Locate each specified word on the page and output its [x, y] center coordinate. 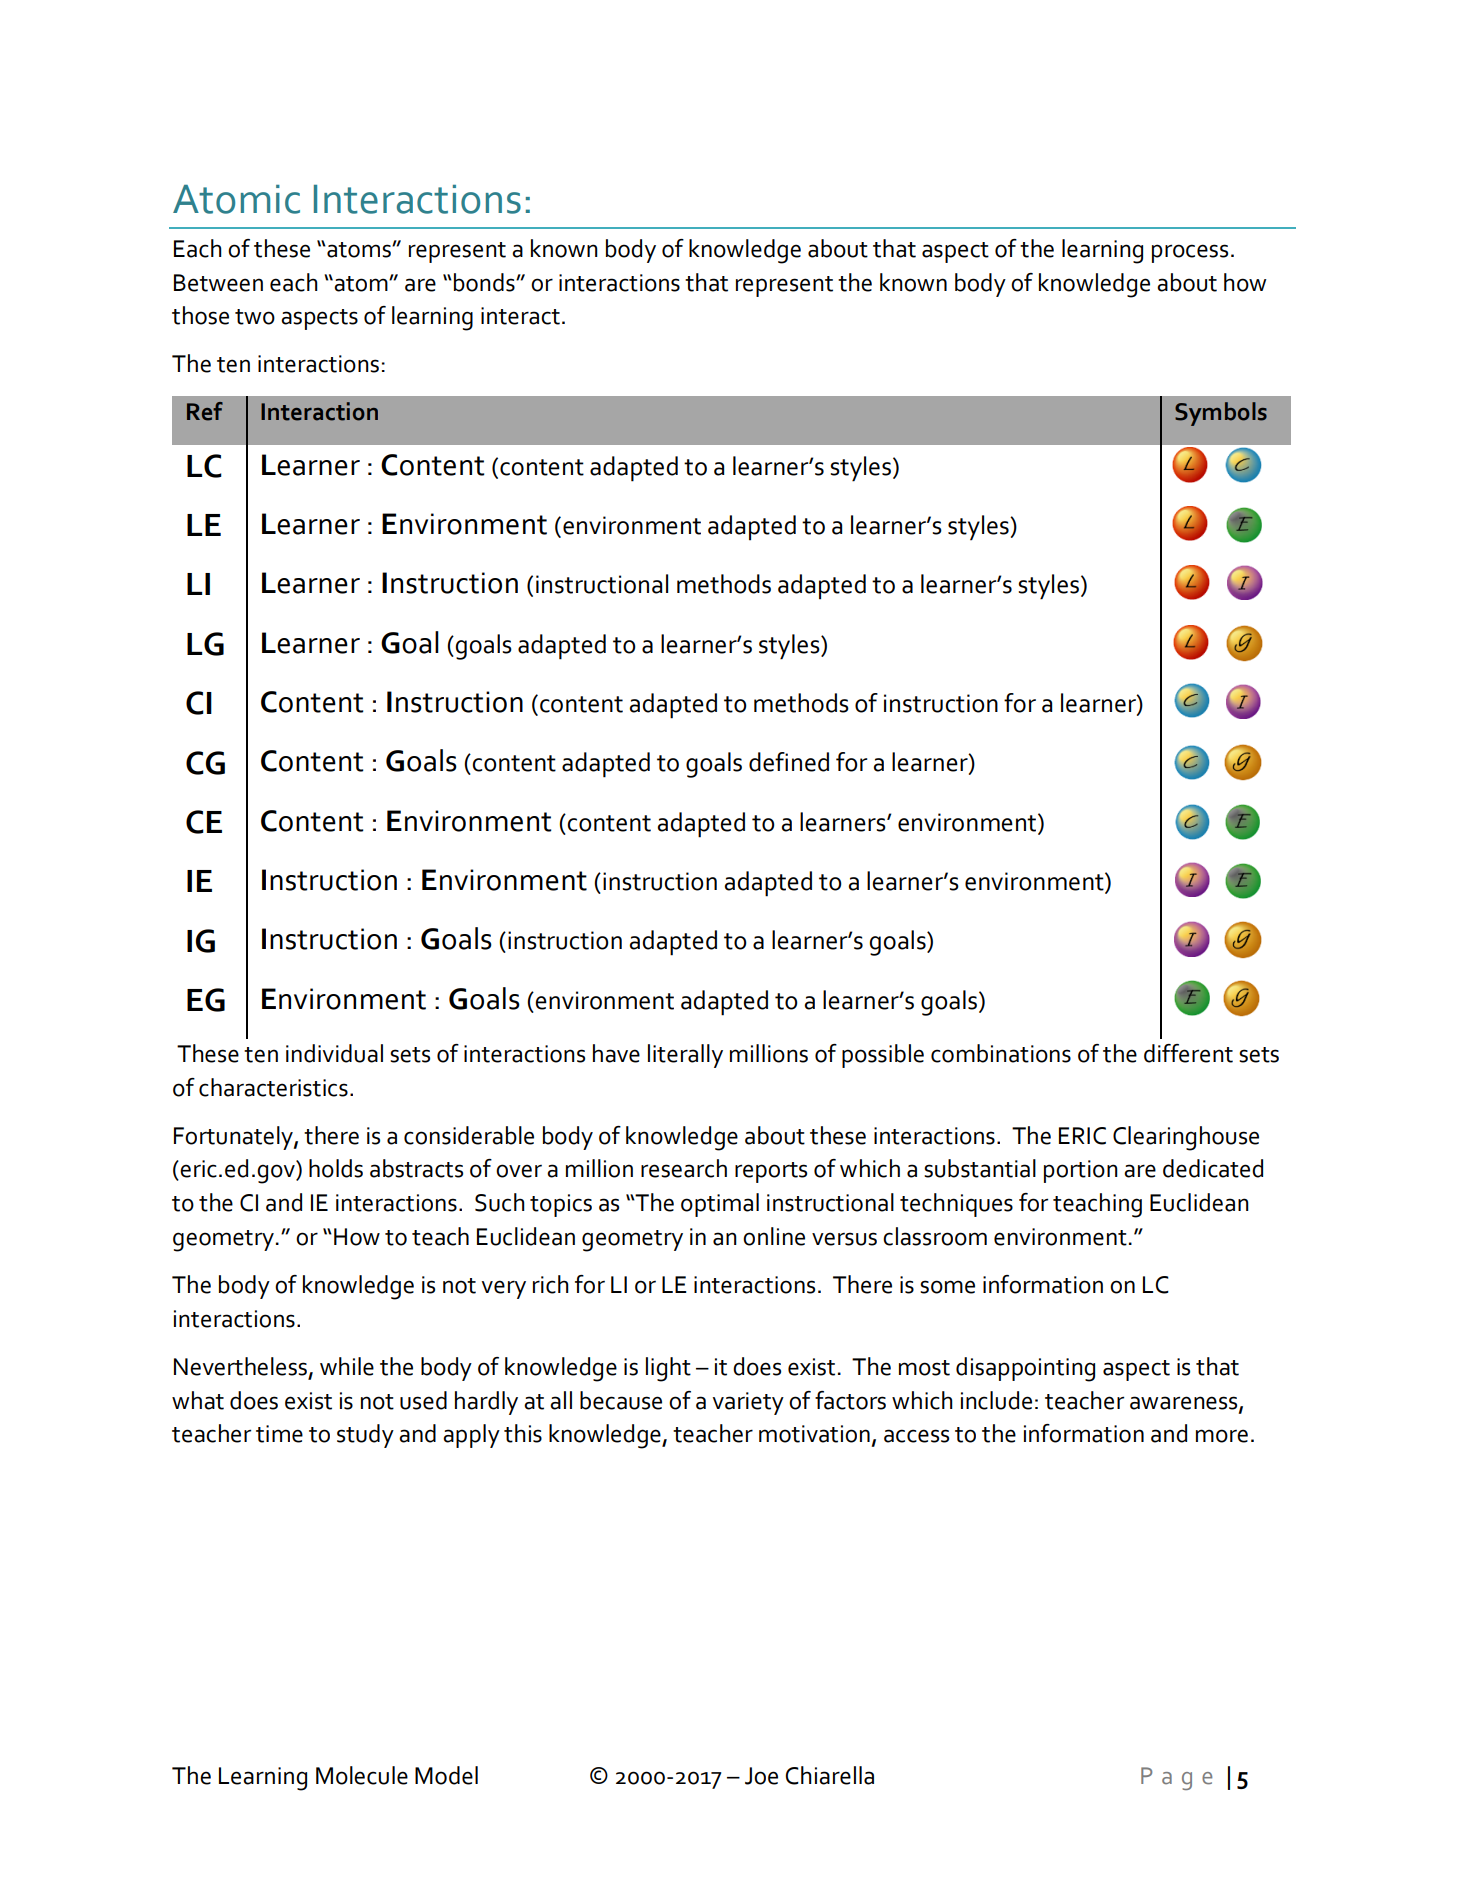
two [255, 317]
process [1190, 253]
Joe [761, 1776]
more [1222, 1436]
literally [685, 1056]
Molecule [362, 1775]
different [1188, 1053]
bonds [485, 282]
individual [334, 1053]
